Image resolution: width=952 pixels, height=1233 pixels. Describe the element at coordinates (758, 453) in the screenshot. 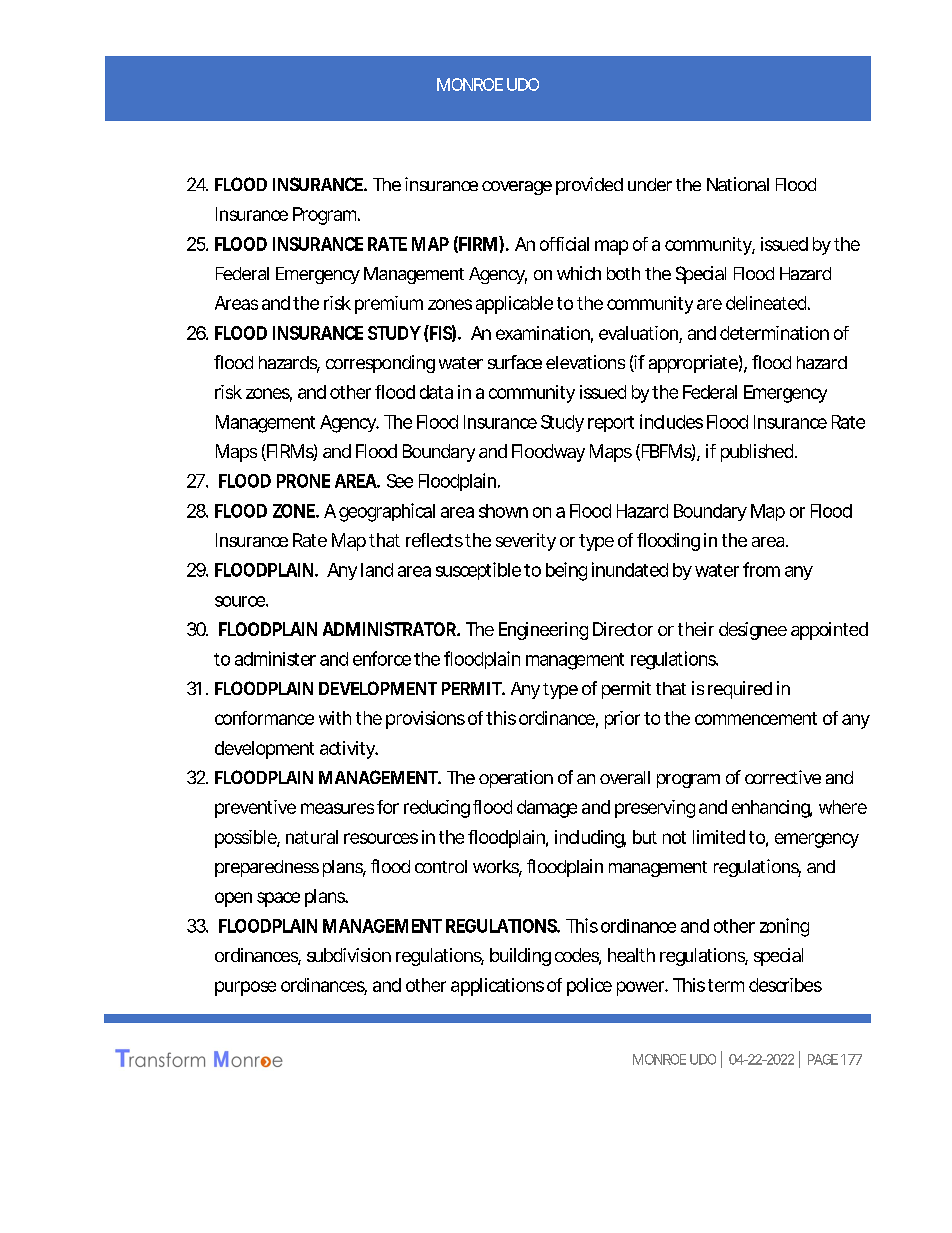

I see `published` at that location.
